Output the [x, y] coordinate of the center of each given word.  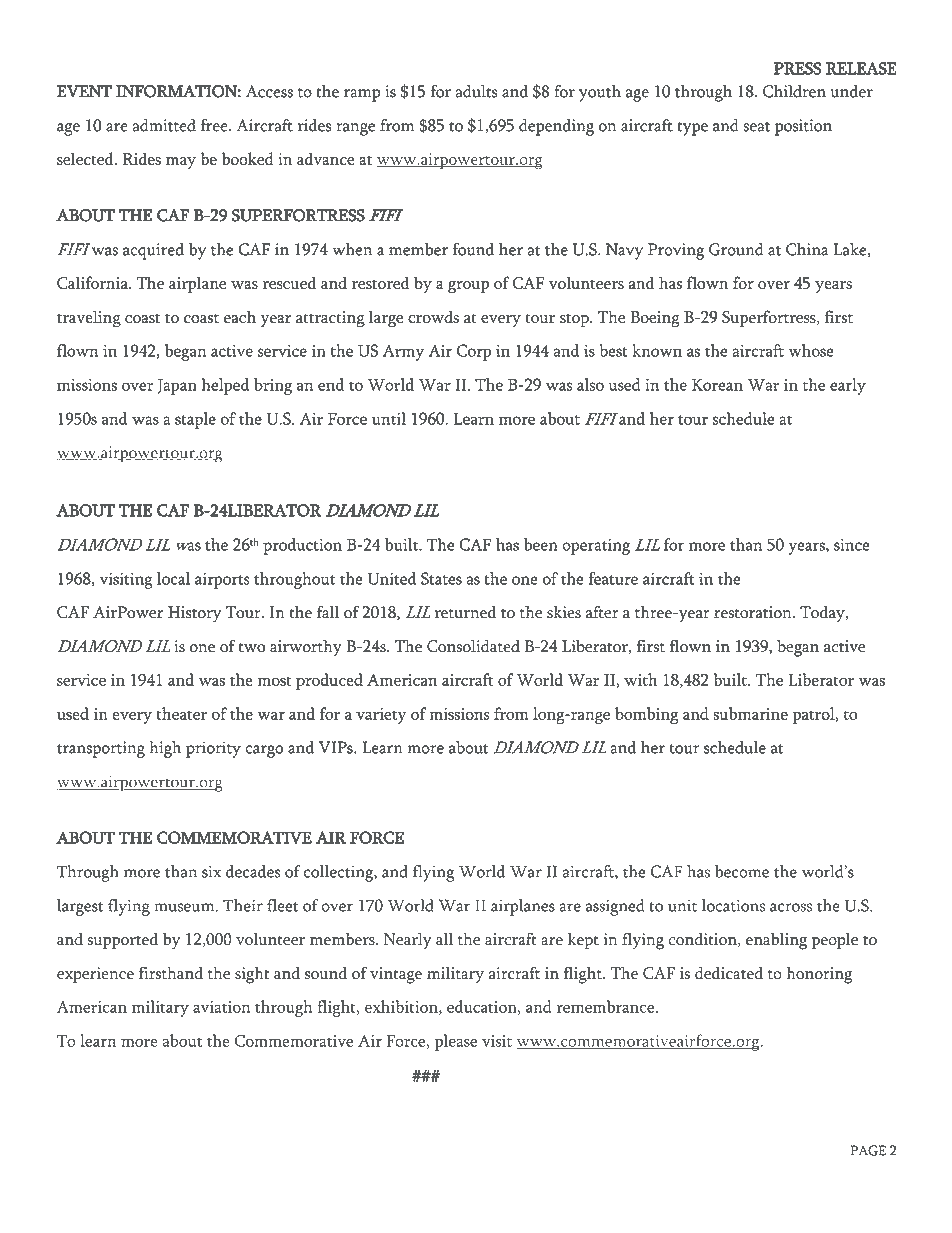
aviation [221, 1007]
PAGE [868, 1150]
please [456, 1042]
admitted [164, 125]
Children [794, 91]
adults [476, 91]
